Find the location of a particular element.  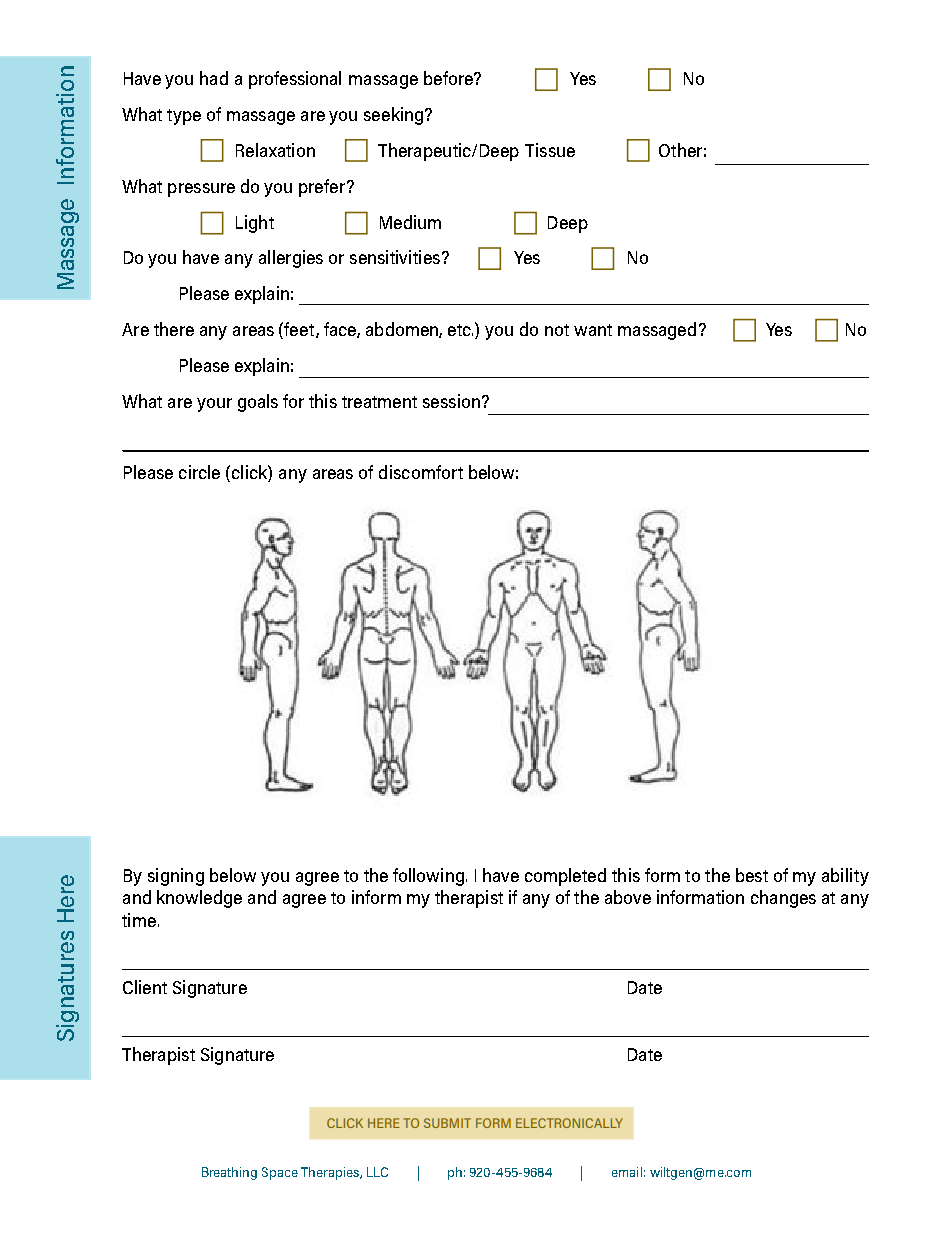

want is located at coordinates (593, 330).
